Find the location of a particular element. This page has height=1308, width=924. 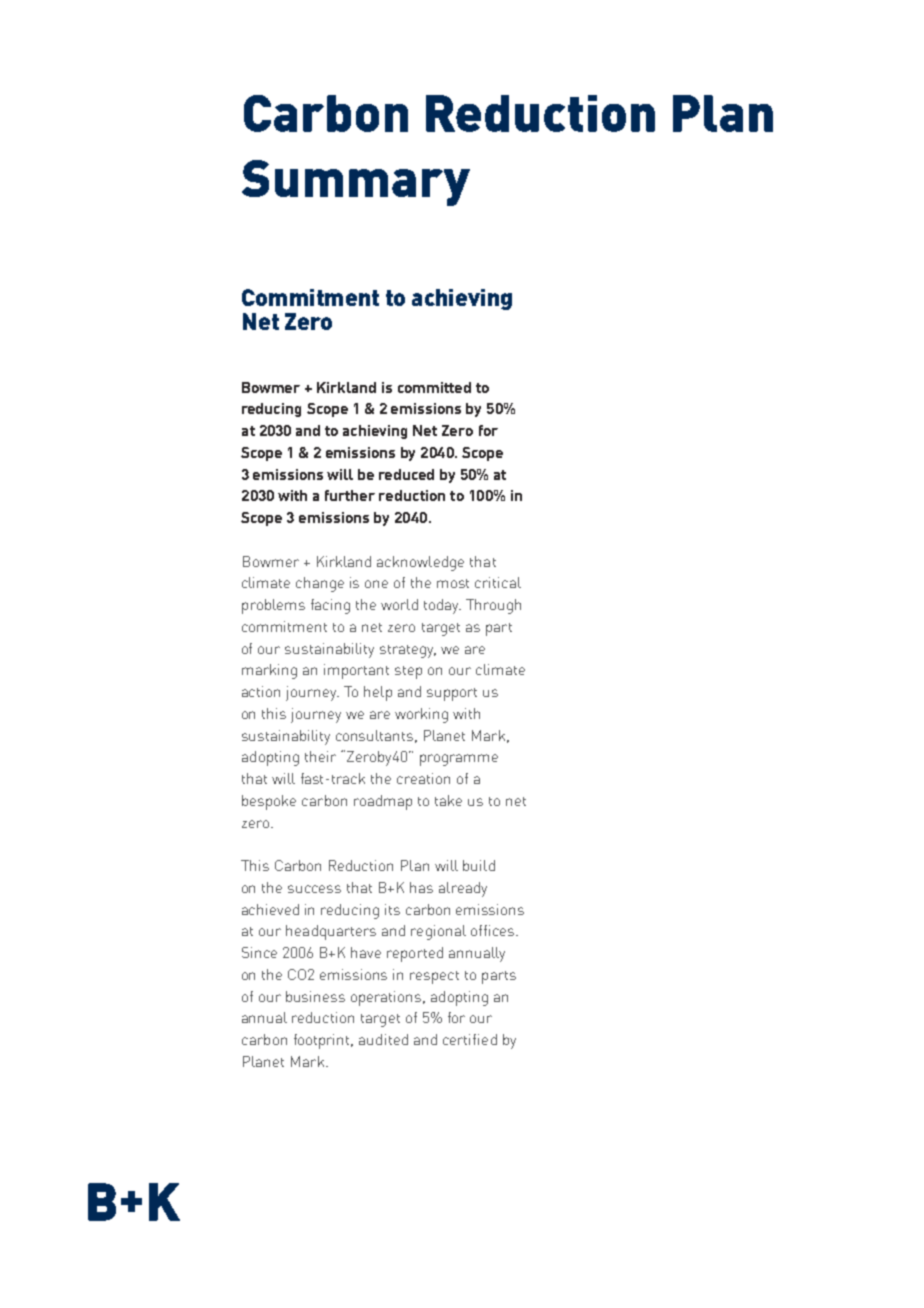

roadmap is located at coordinates (383, 802).
